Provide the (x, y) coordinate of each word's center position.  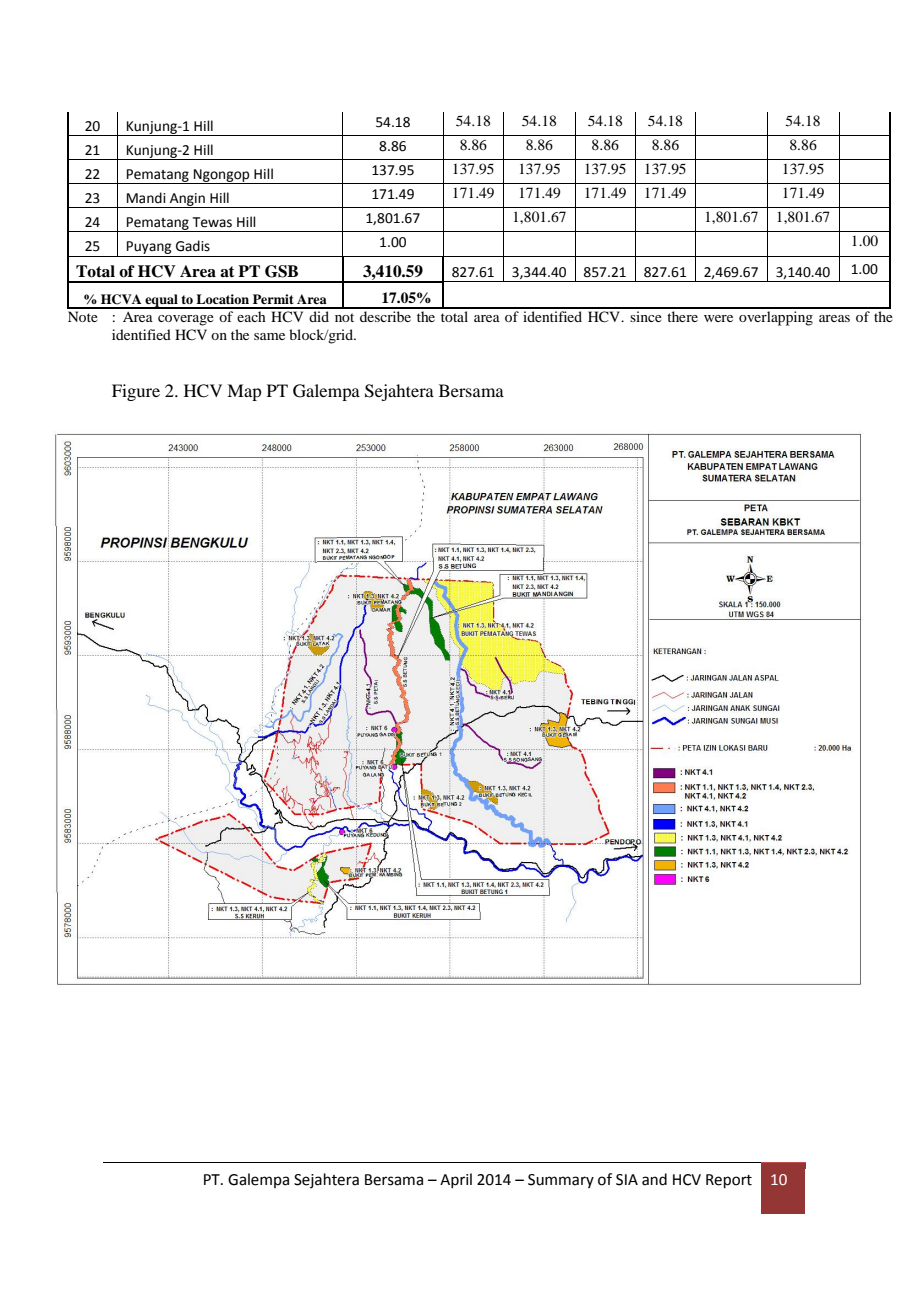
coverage (186, 320)
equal (161, 301)
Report (729, 1181)
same (269, 336)
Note (83, 316)
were (718, 318)
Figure (136, 392)
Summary (561, 1181)
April (456, 1180)
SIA (627, 1180)
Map (244, 392)
